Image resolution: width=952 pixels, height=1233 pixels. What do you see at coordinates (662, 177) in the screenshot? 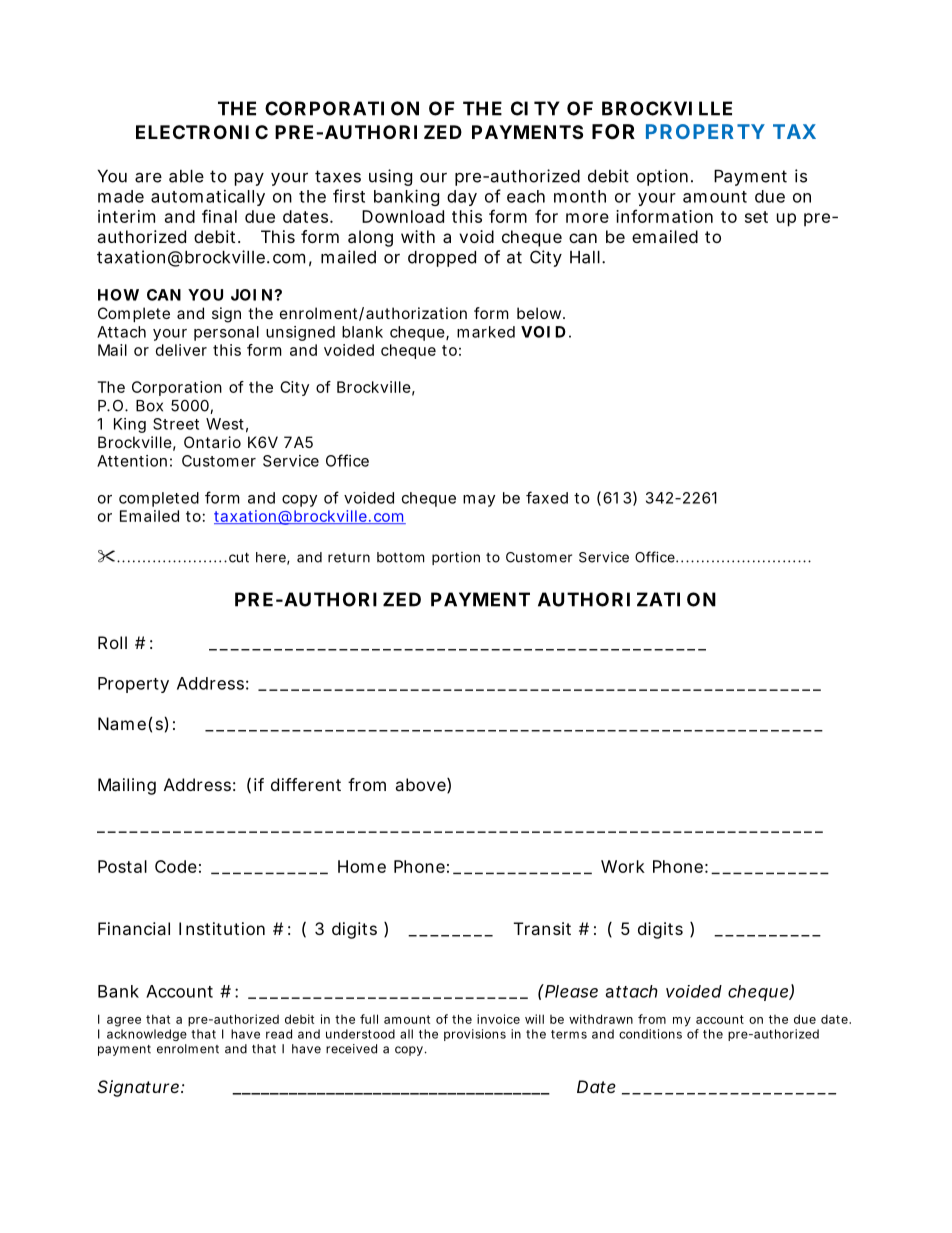
I see `option` at bounding box center [662, 177].
